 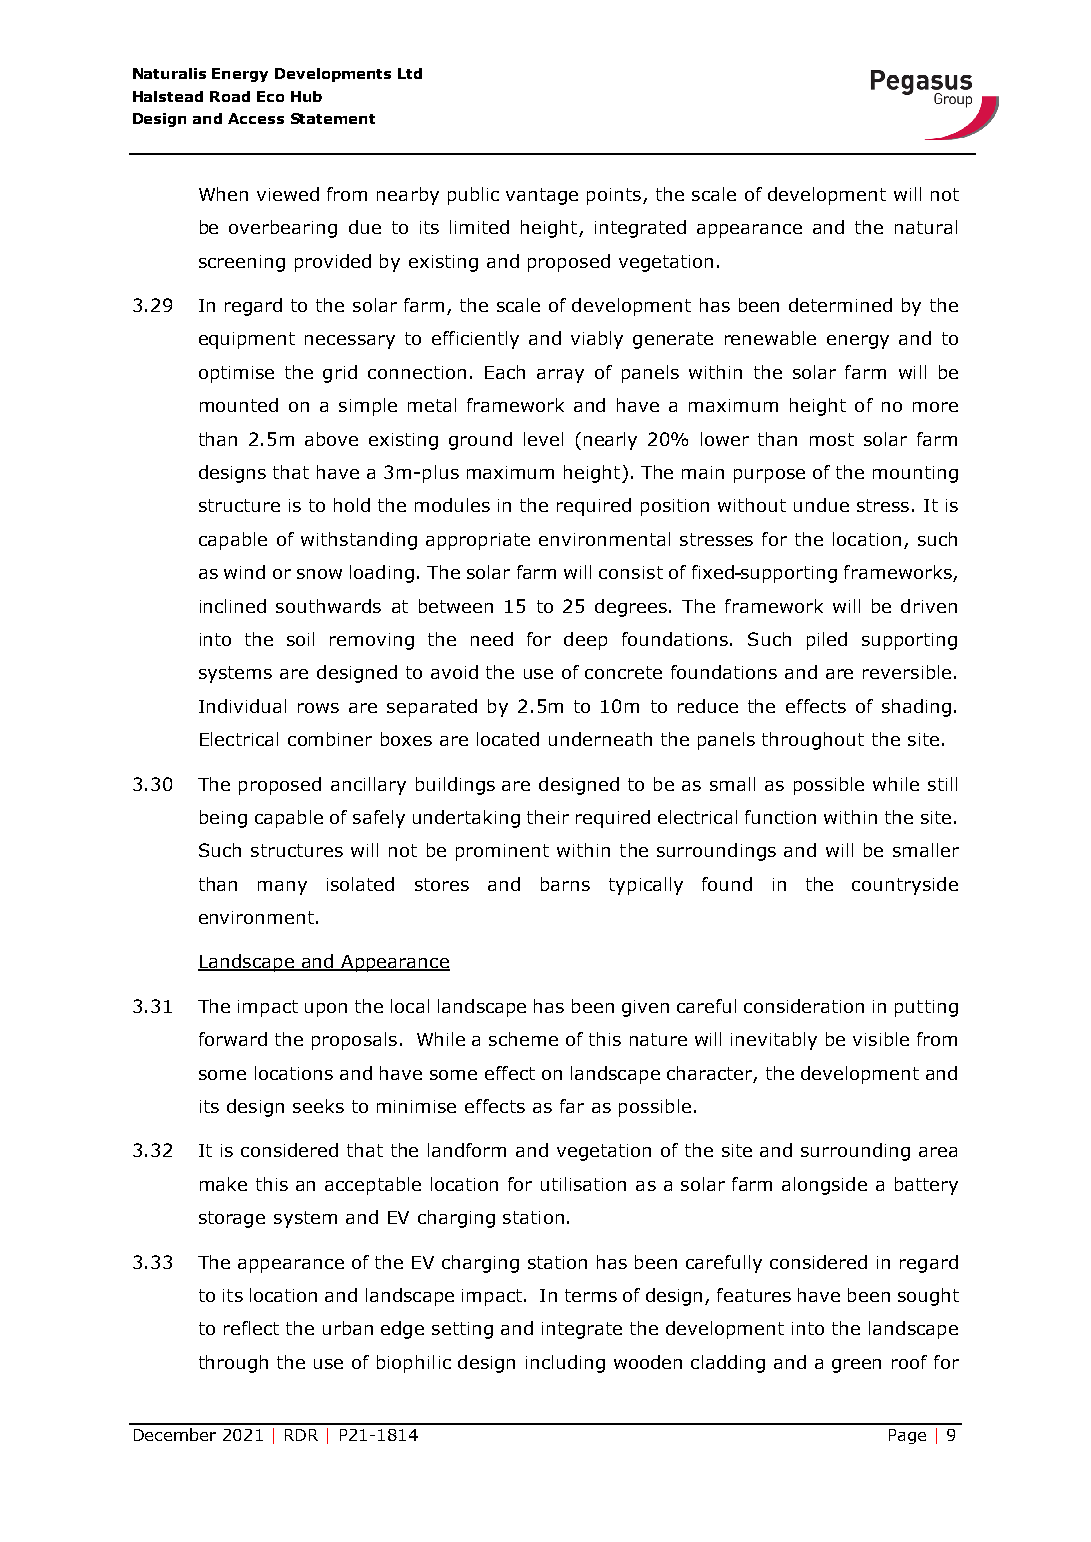 What do you see at coordinates (881, 1039) in the image?
I see `visible` at bounding box center [881, 1039].
